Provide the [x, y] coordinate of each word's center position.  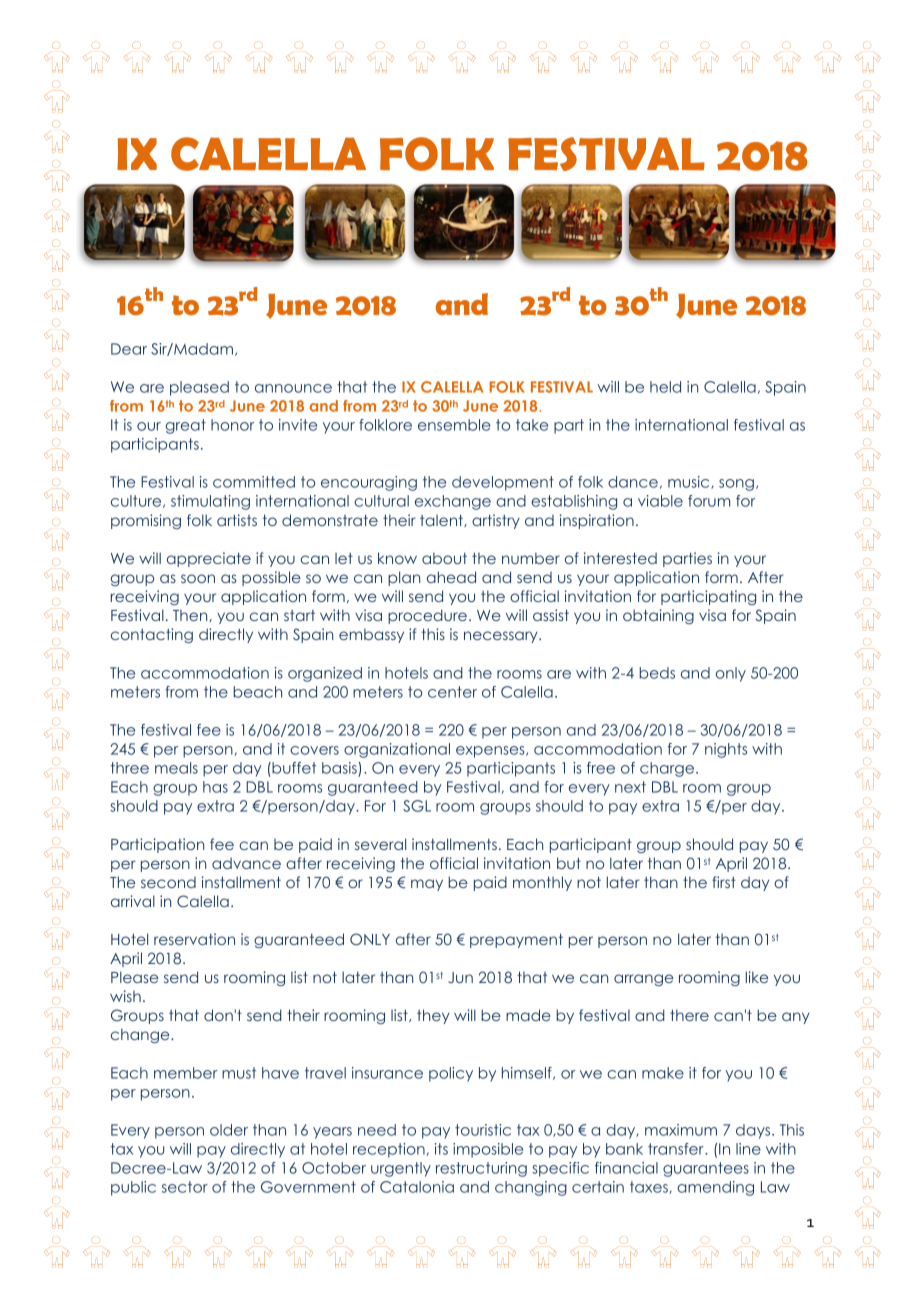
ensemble [454, 425]
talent [442, 520]
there [689, 1015]
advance [246, 863]
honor [232, 425]
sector [185, 1187]
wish [125, 996]
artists [237, 520]
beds [657, 673]
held [665, 387]
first [724, 882]
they [433, 1016]
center [452, 692]
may [427, 885]
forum [709, 501]
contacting [152, 635]
